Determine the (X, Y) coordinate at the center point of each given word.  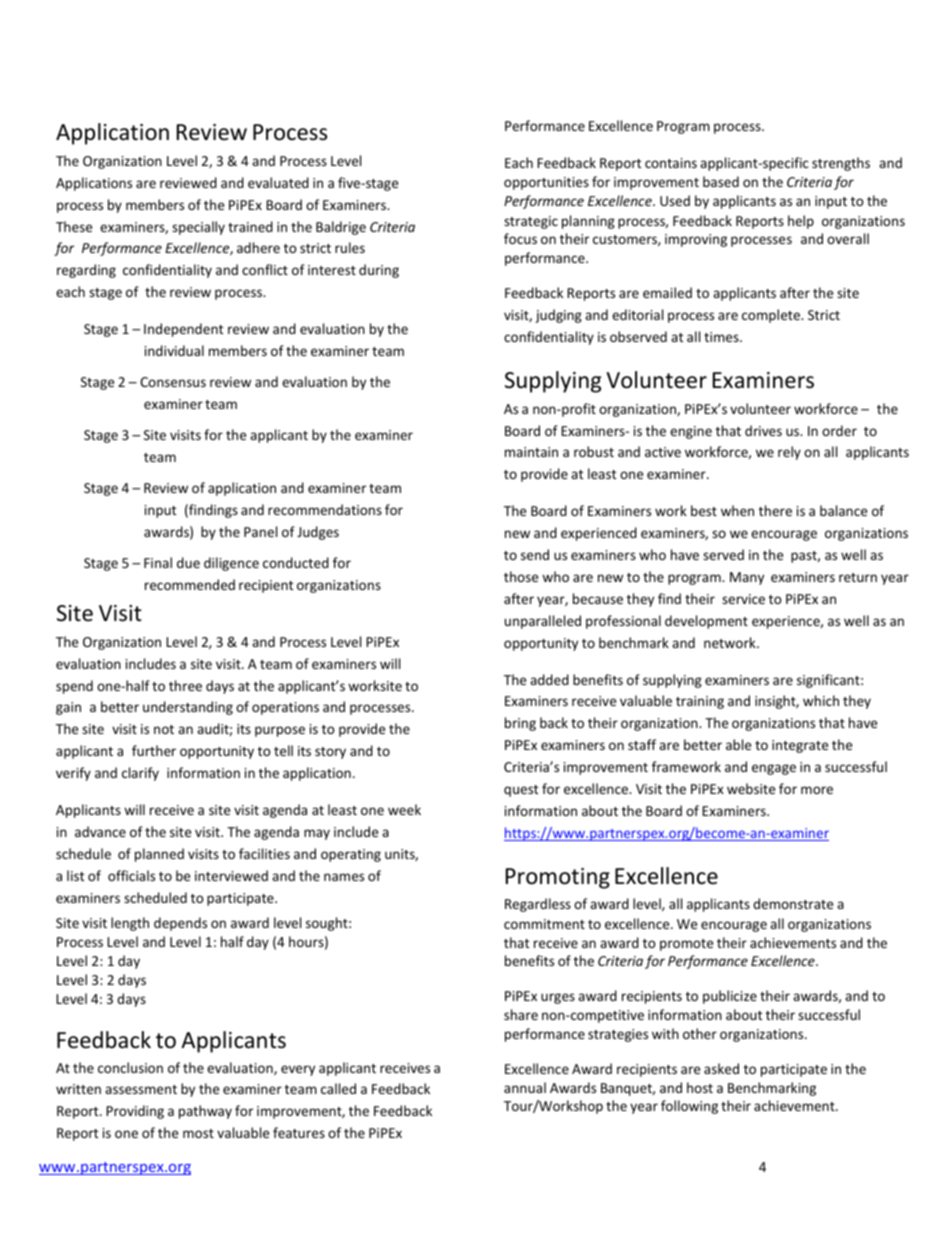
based (721, 181)
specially (198, 228)
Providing (135, 1112)
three (185, 685)
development (706, 622)
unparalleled (543, 622)
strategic (531, 222)
